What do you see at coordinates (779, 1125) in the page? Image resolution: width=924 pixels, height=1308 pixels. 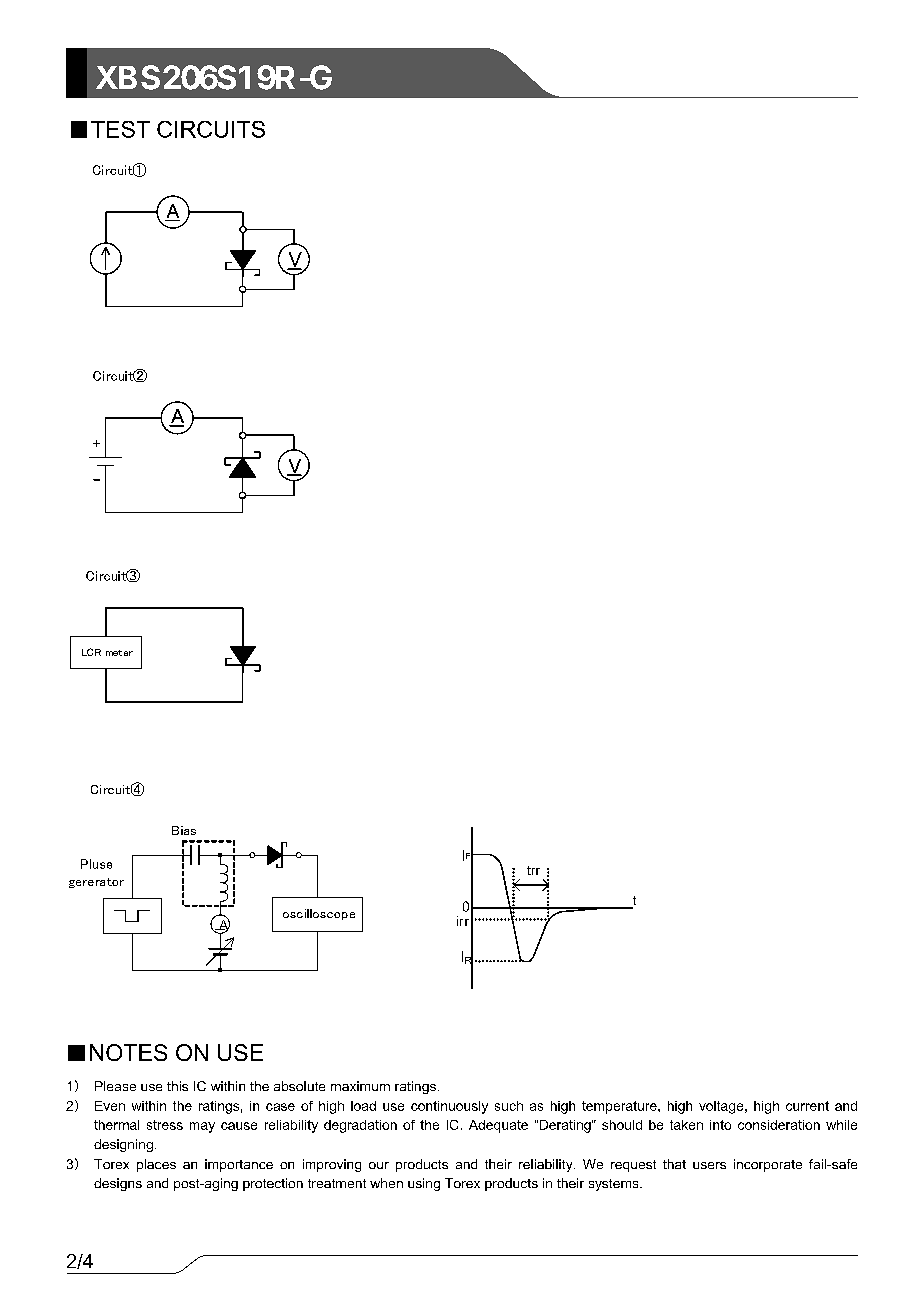 I see `consideration` at bounding box center [779, 1125].
